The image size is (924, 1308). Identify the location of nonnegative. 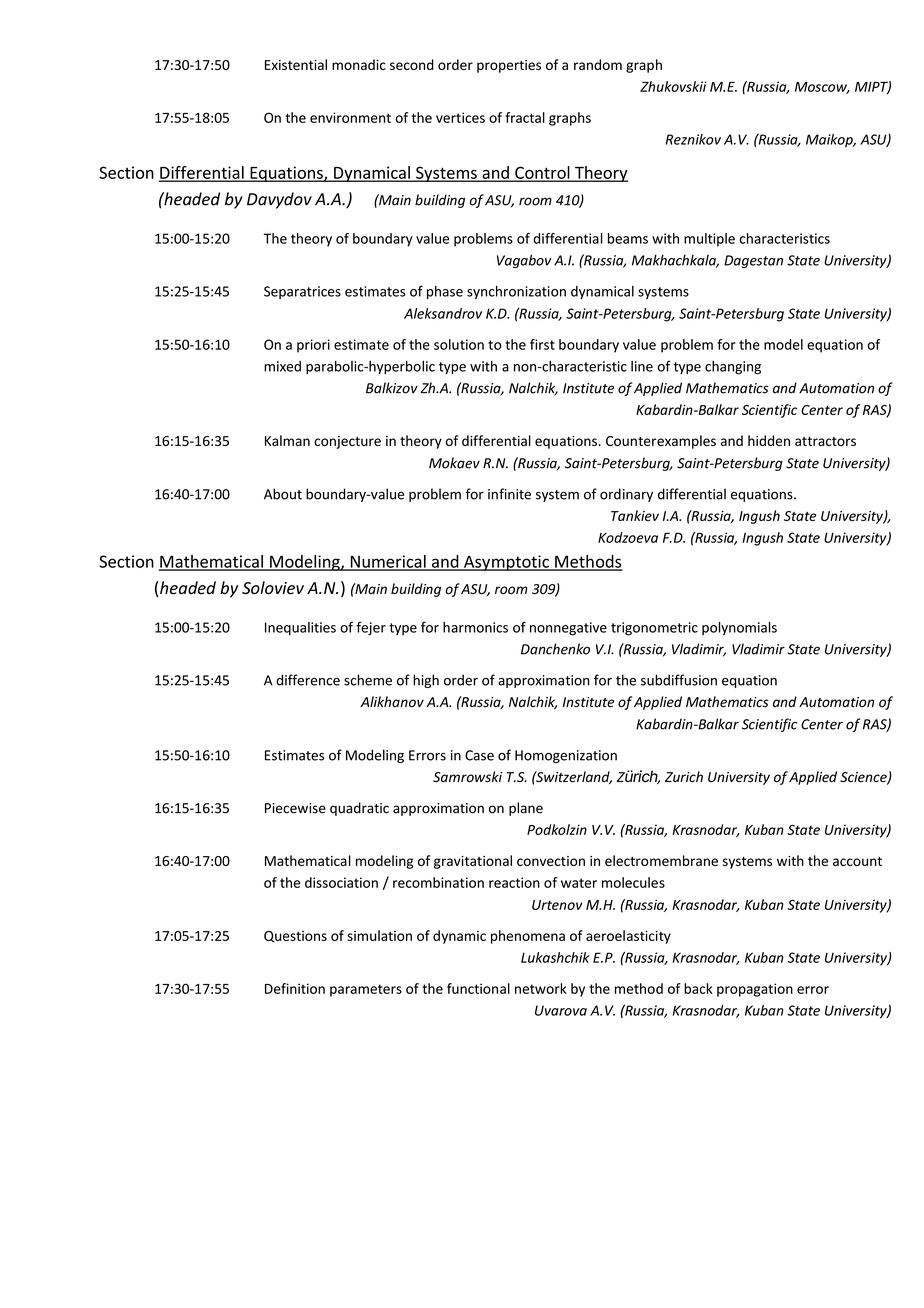
(568, 629).
